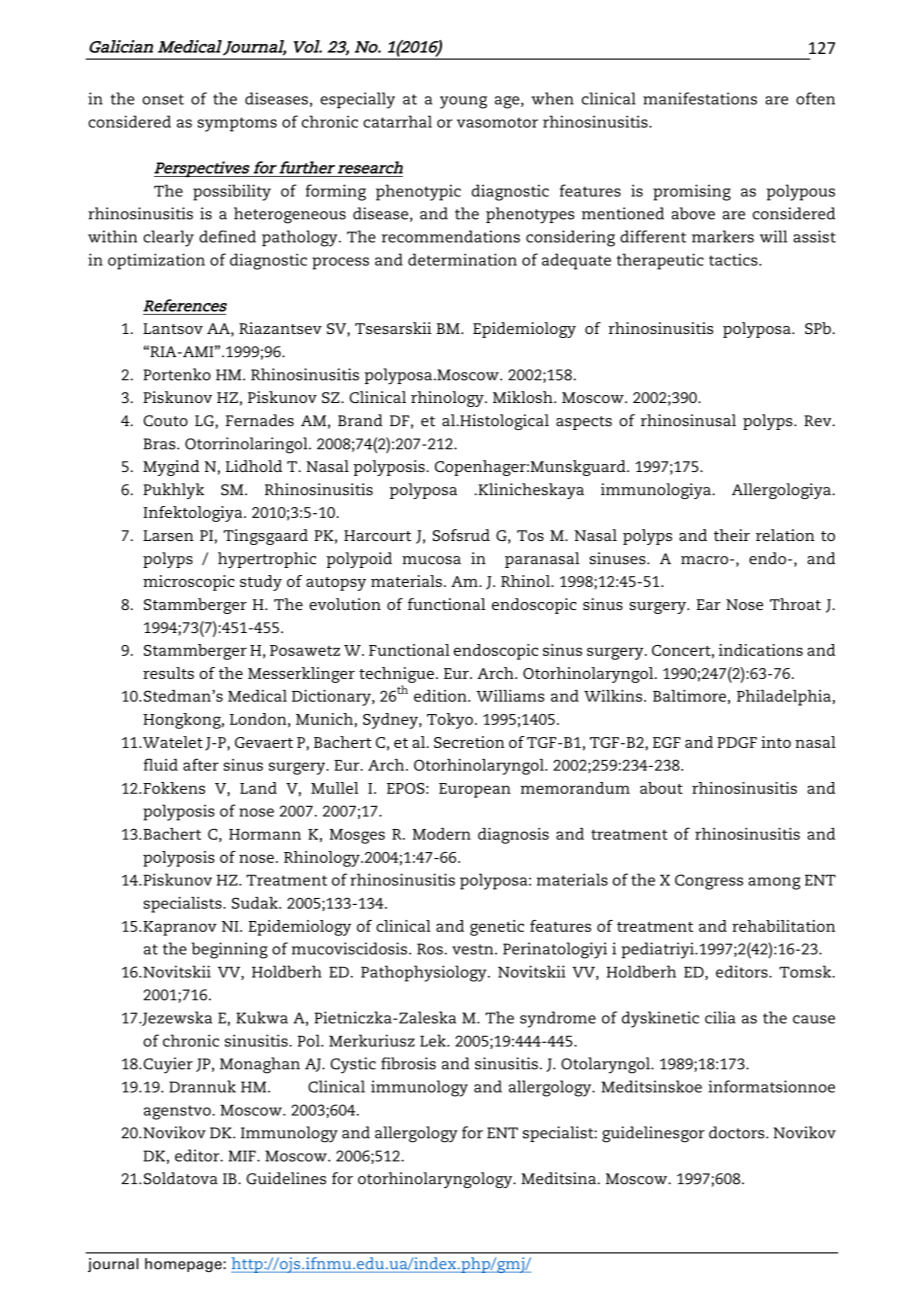  What do you see at coordinates (761, 650) in the page?
I see `indications` at bounding box center [761, 650].
